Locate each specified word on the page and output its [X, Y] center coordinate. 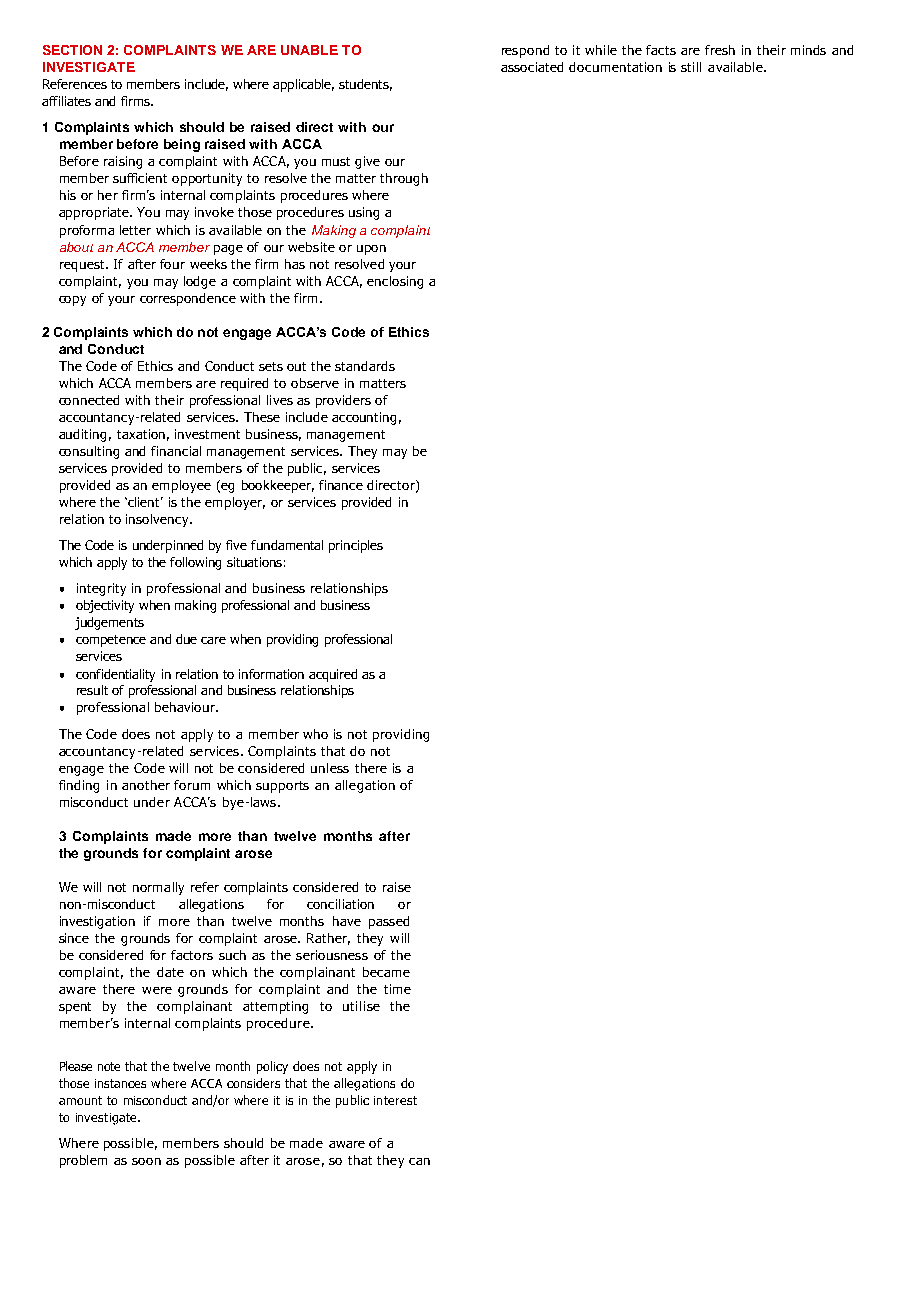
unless [330, 768]
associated [532, 67]
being [182, 145]
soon [146, 1161]
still [691, 67]
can [419, 1161]
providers [343, 401]
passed [389, 922]
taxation [141, 434]
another [146, 785]
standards [365, 366]
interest [395, 1100]
